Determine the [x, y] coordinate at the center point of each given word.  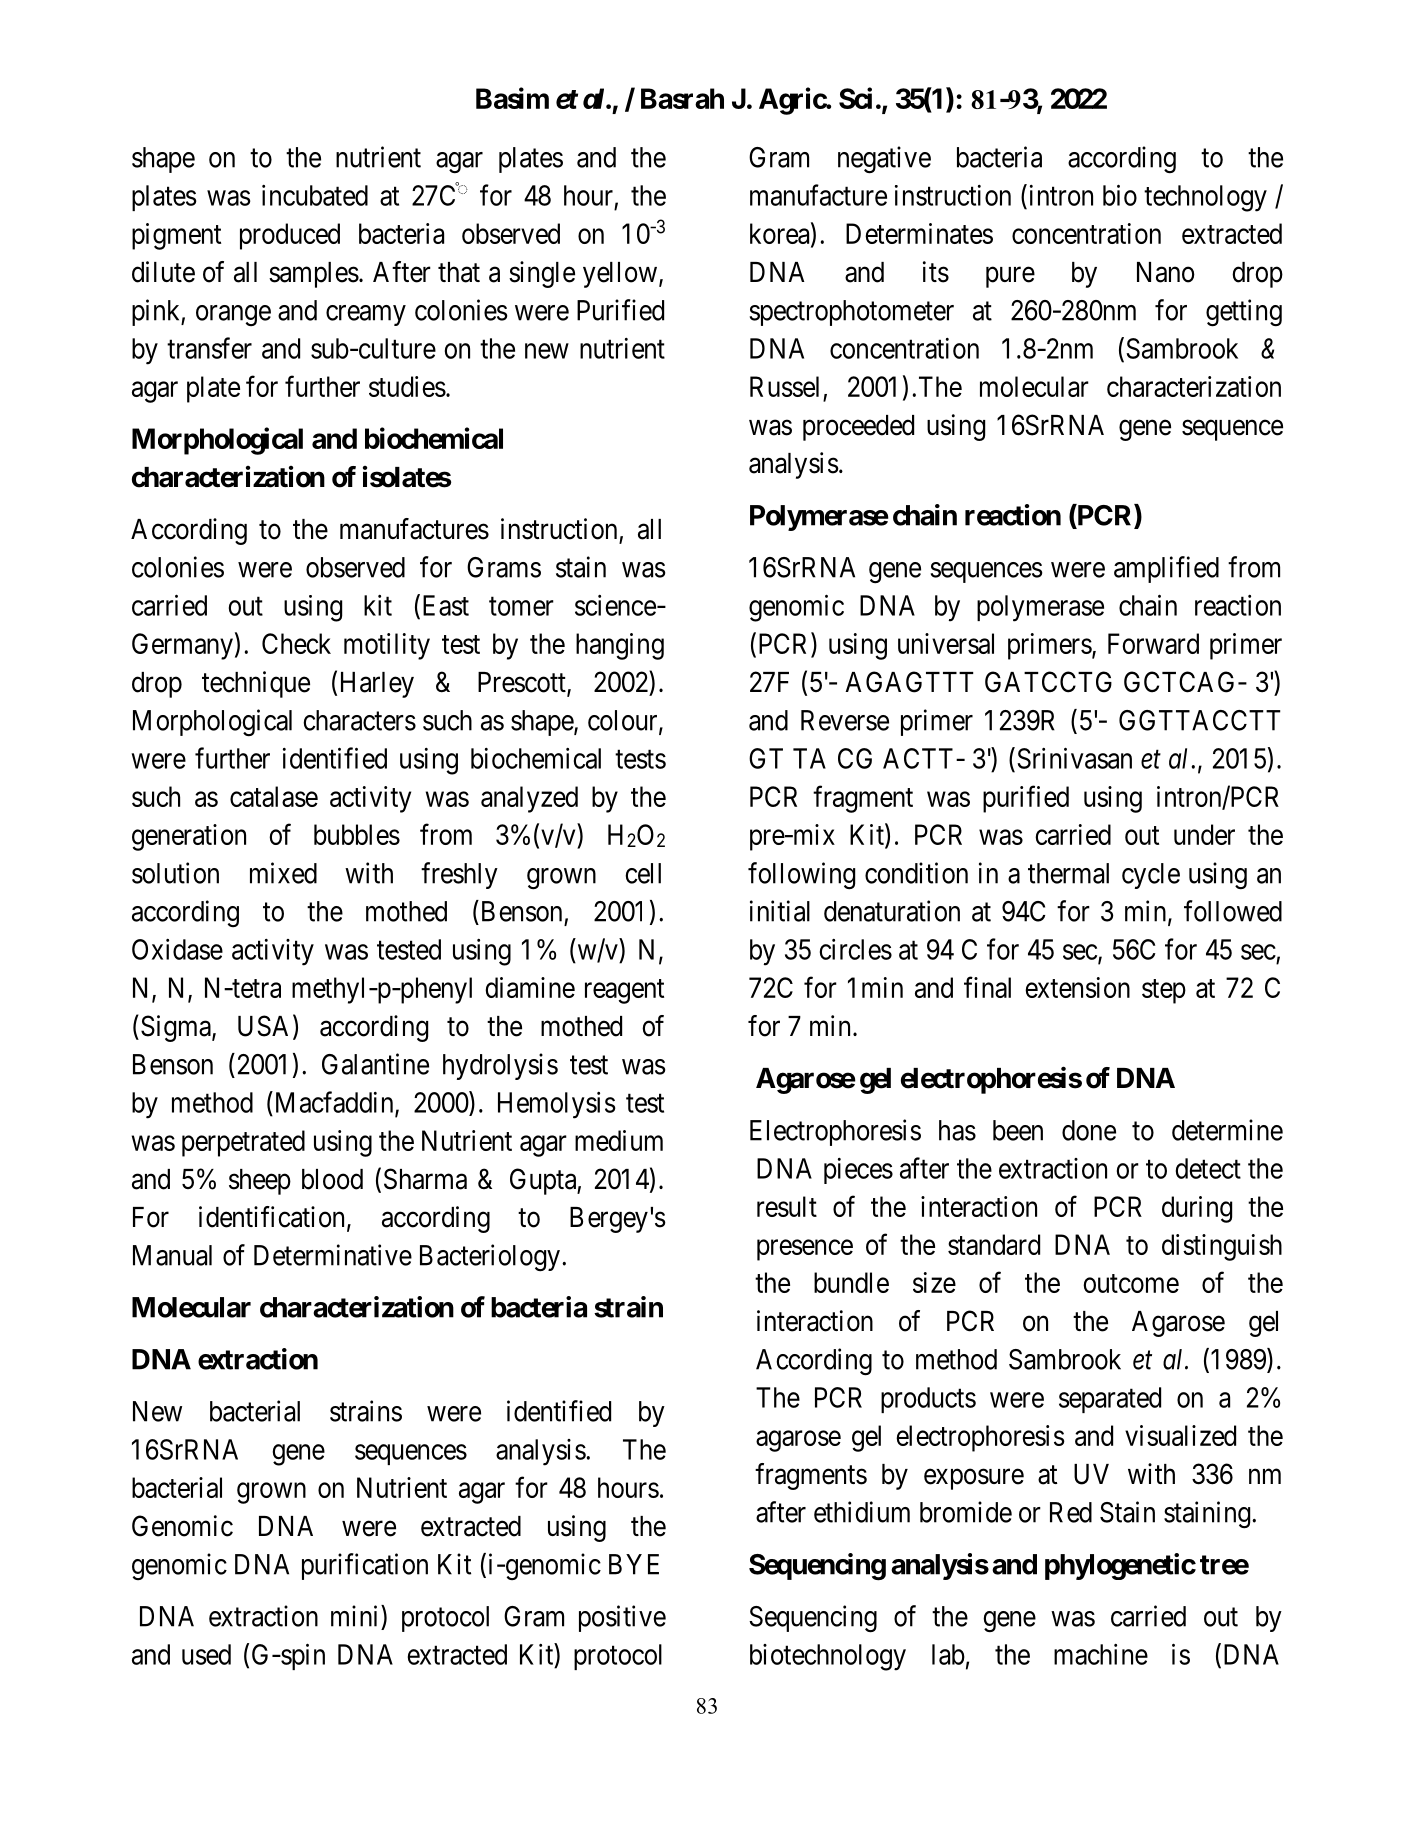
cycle [1151, 876]
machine [1101, 1654]
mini [356, 1616]
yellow [620, 275]
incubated [315, 195]
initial [780, 911]
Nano [1166, 272]
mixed [283, 873]
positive [622, 1618]
